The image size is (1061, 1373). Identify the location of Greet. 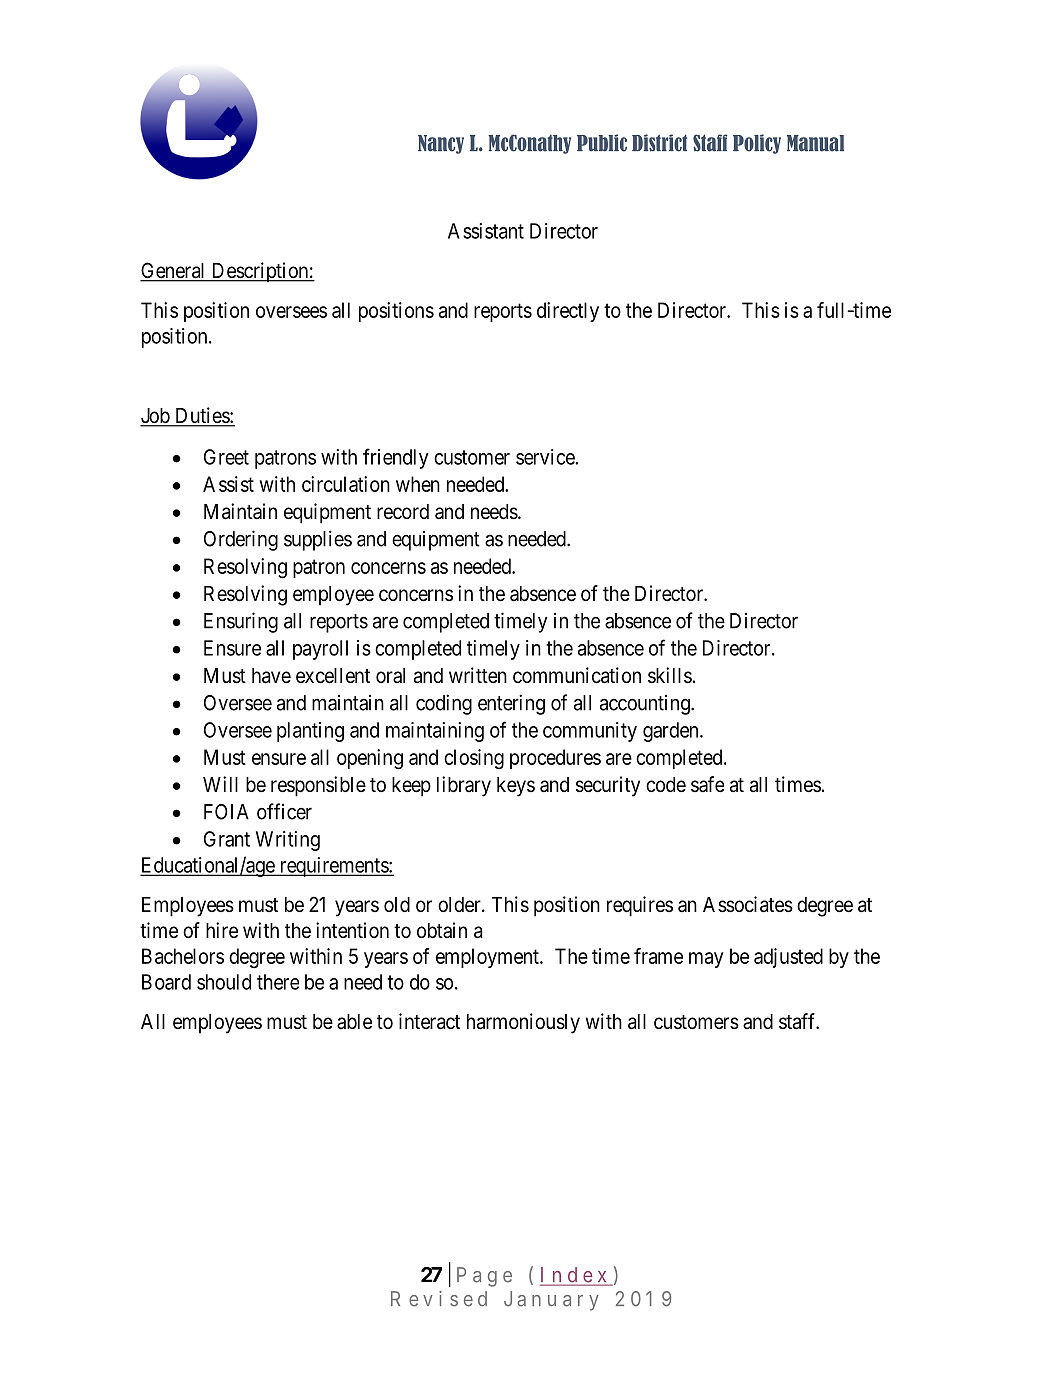
(226, 457).
